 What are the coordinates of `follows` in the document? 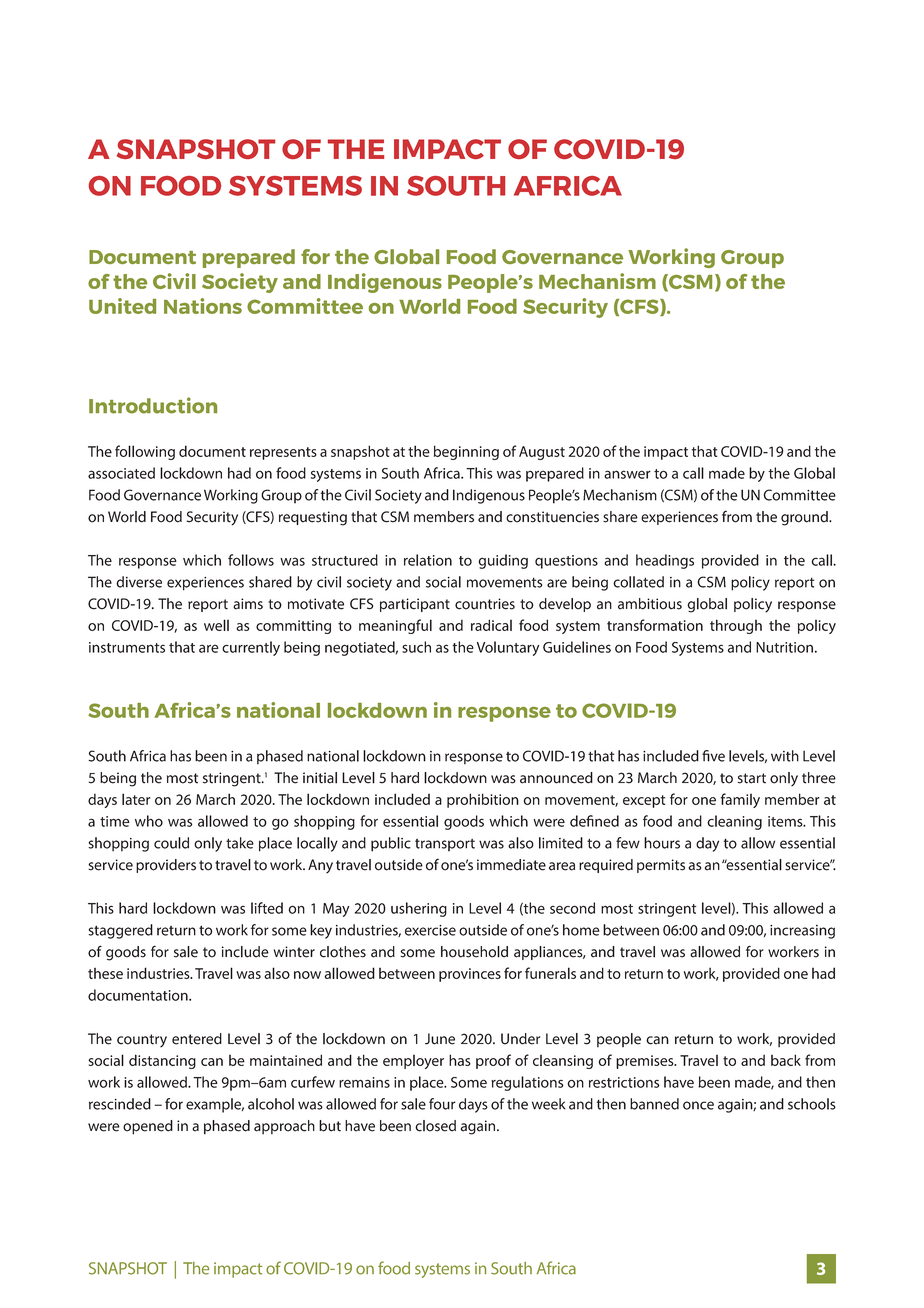 It's located at (251, 560).
